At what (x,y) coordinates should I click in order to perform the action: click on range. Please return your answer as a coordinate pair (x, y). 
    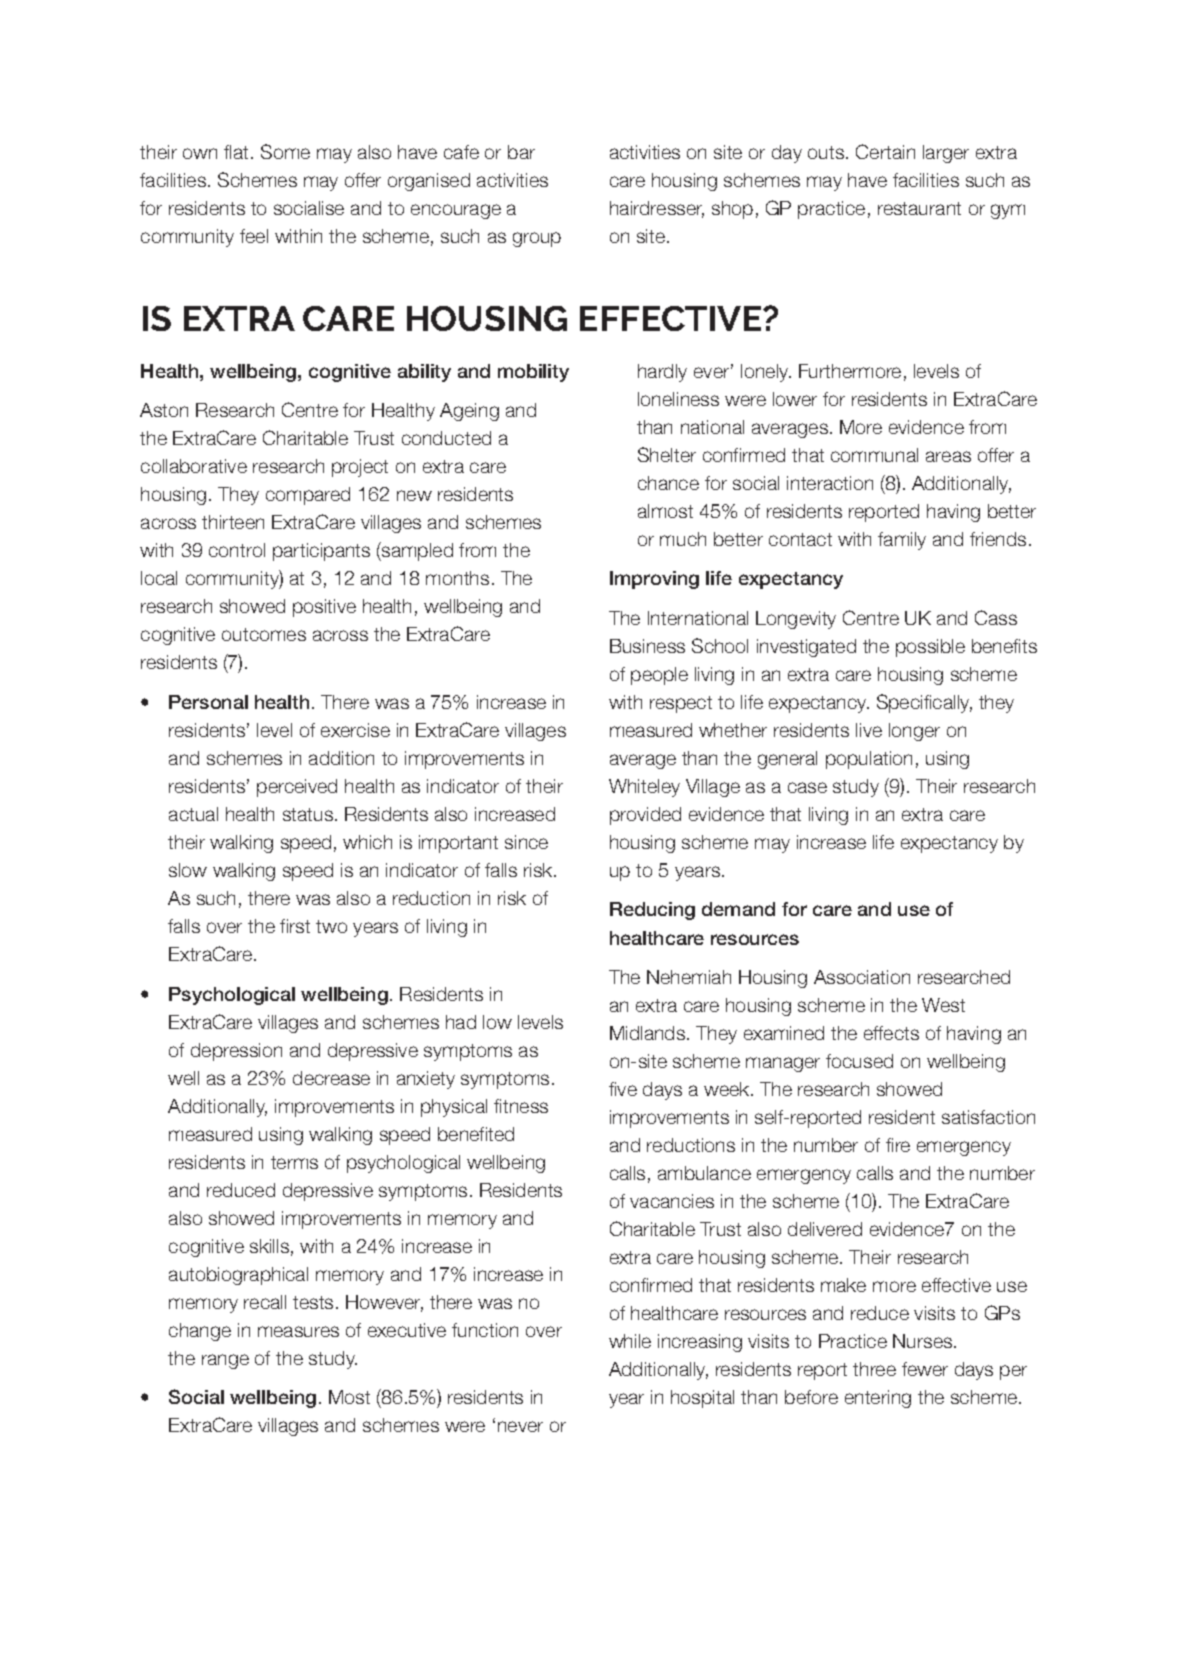
    Looking at the image, I should click on (225, 1361).
